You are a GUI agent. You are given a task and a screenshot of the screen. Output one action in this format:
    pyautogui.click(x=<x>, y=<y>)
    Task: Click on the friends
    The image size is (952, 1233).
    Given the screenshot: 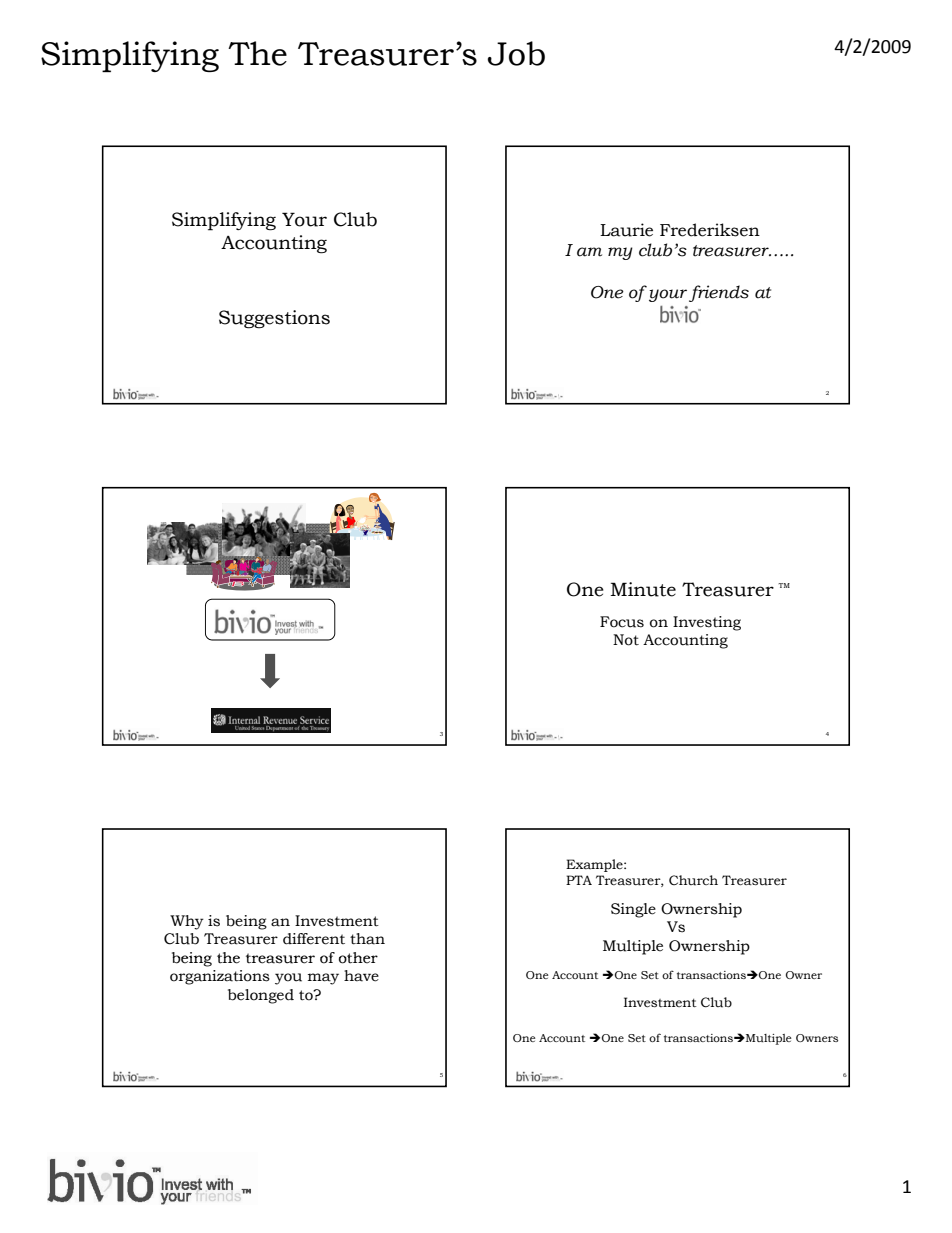 What is the action you would take?
    pyautogui.click(x=719, y=293)
